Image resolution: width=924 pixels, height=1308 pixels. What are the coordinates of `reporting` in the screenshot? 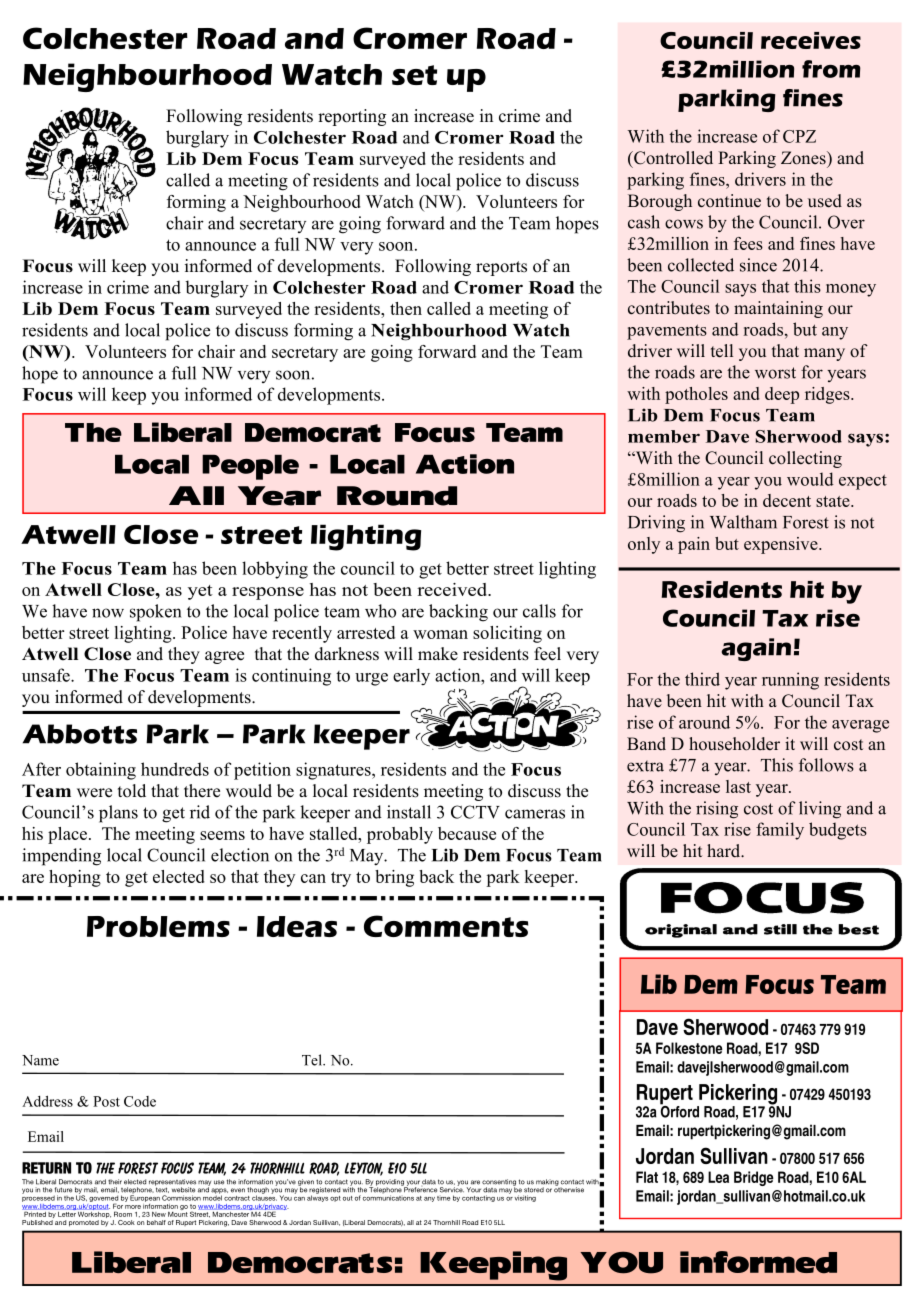 It's located at (352, 117).
